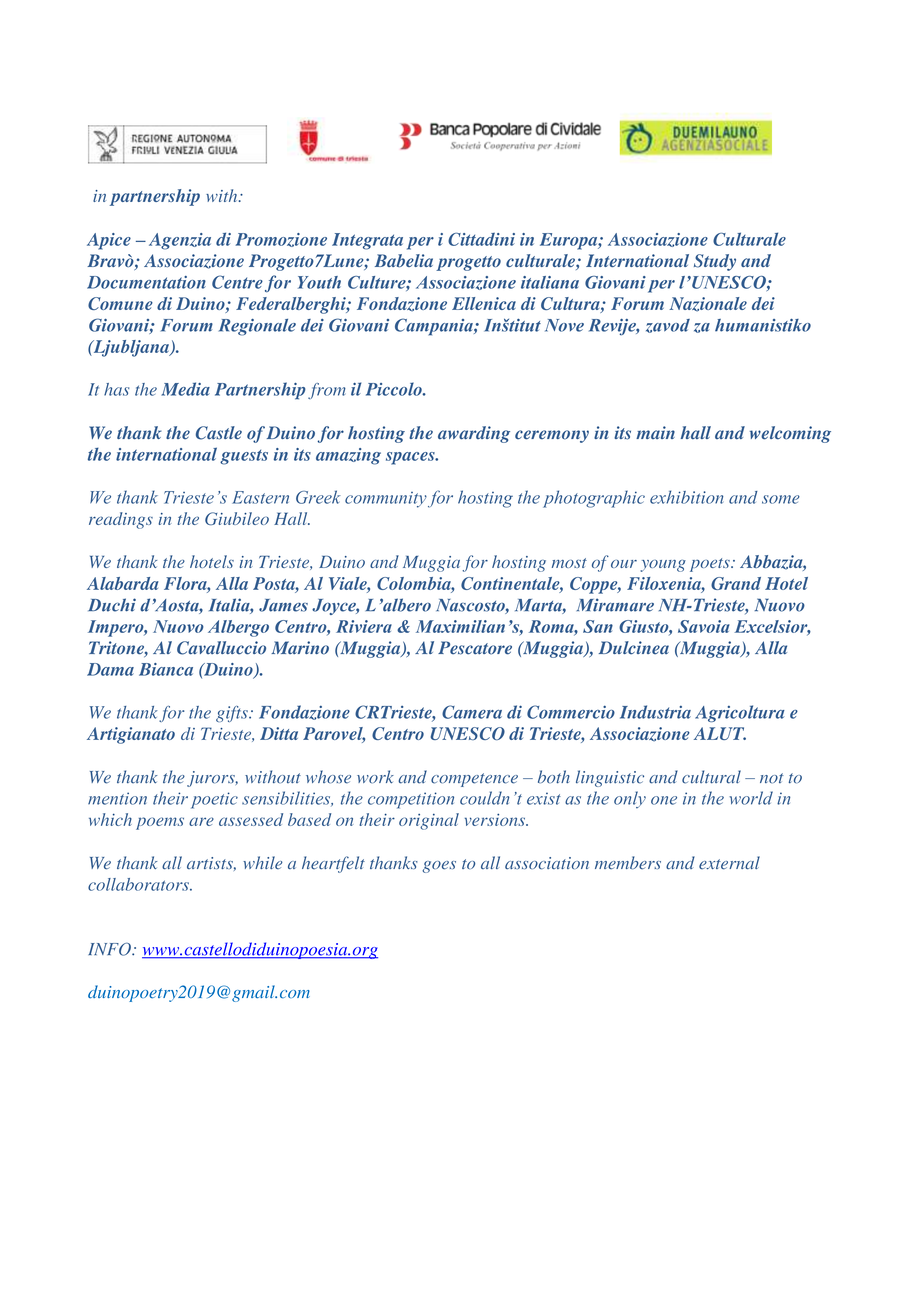  I want to click on Campania, so click(435, 327).
